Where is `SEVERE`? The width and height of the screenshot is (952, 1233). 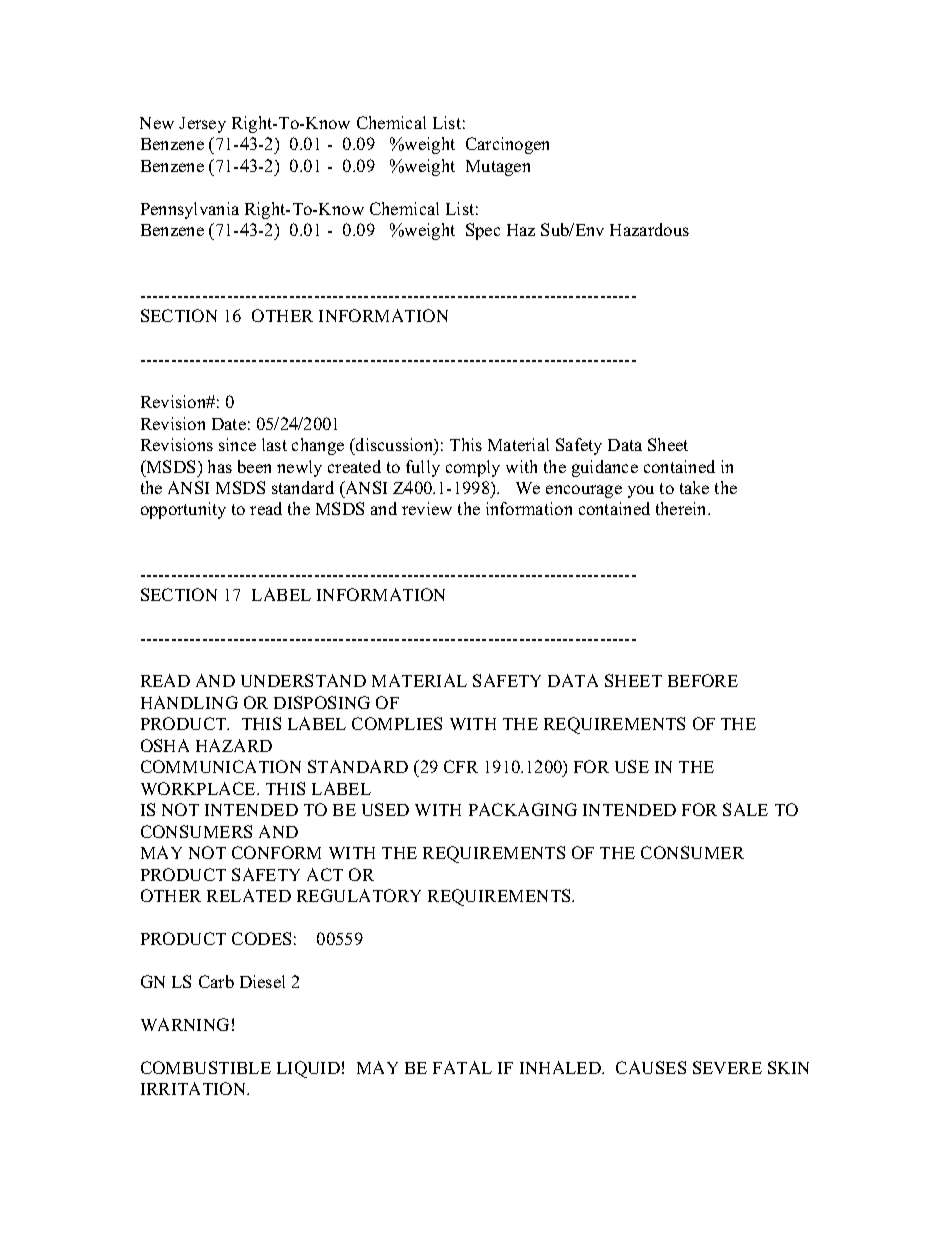 SEVERE is located at coordinates (727, 1067).
